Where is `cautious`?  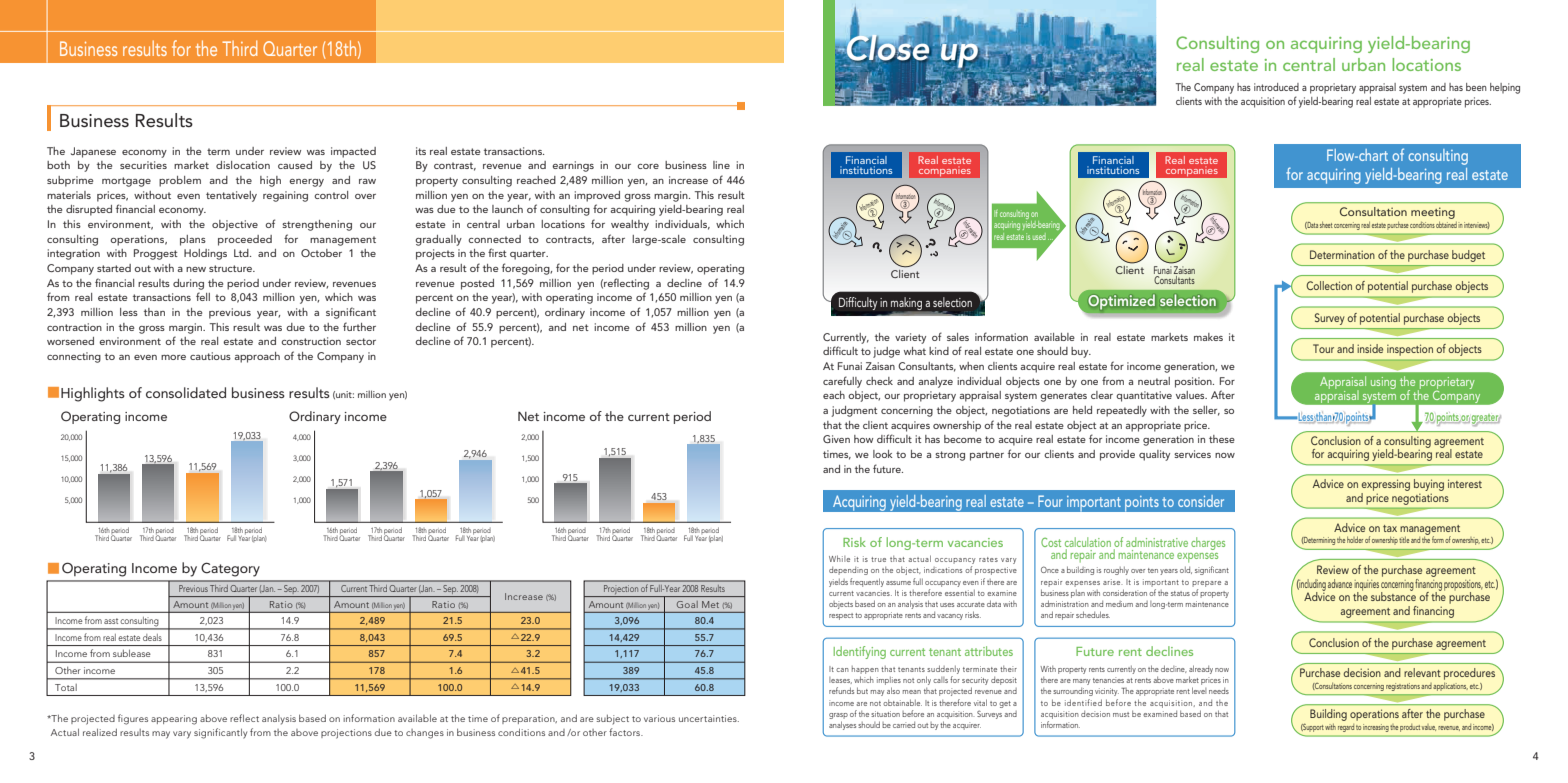 cautious is located at coordinates (210, 356).
